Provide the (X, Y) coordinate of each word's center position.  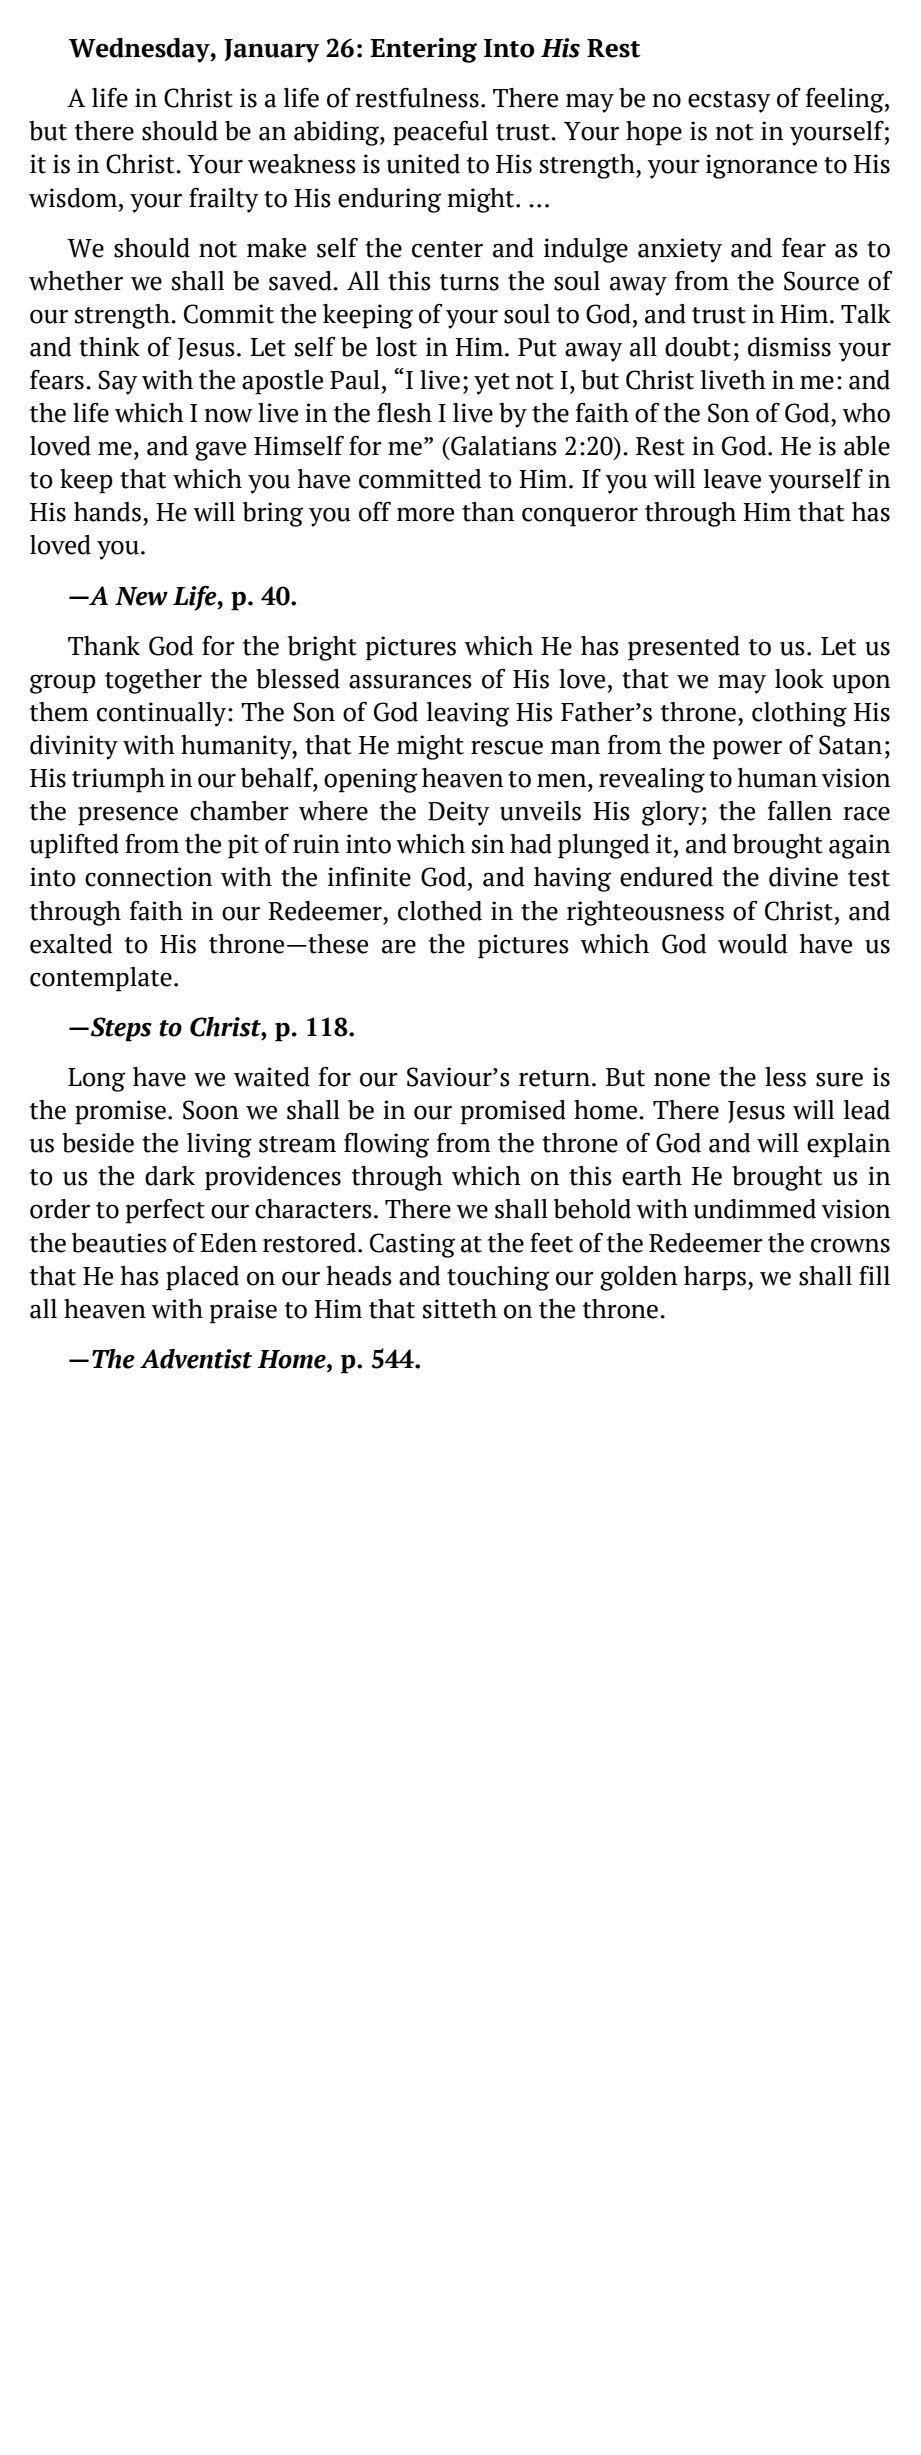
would (753, 944)
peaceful (440, 133)
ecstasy (729, 102)
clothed (440, 911)
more (425, 515)
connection (148, 877)
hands (107, 512)
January (272, 51)
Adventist (196, 1359)
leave (732, 479)
